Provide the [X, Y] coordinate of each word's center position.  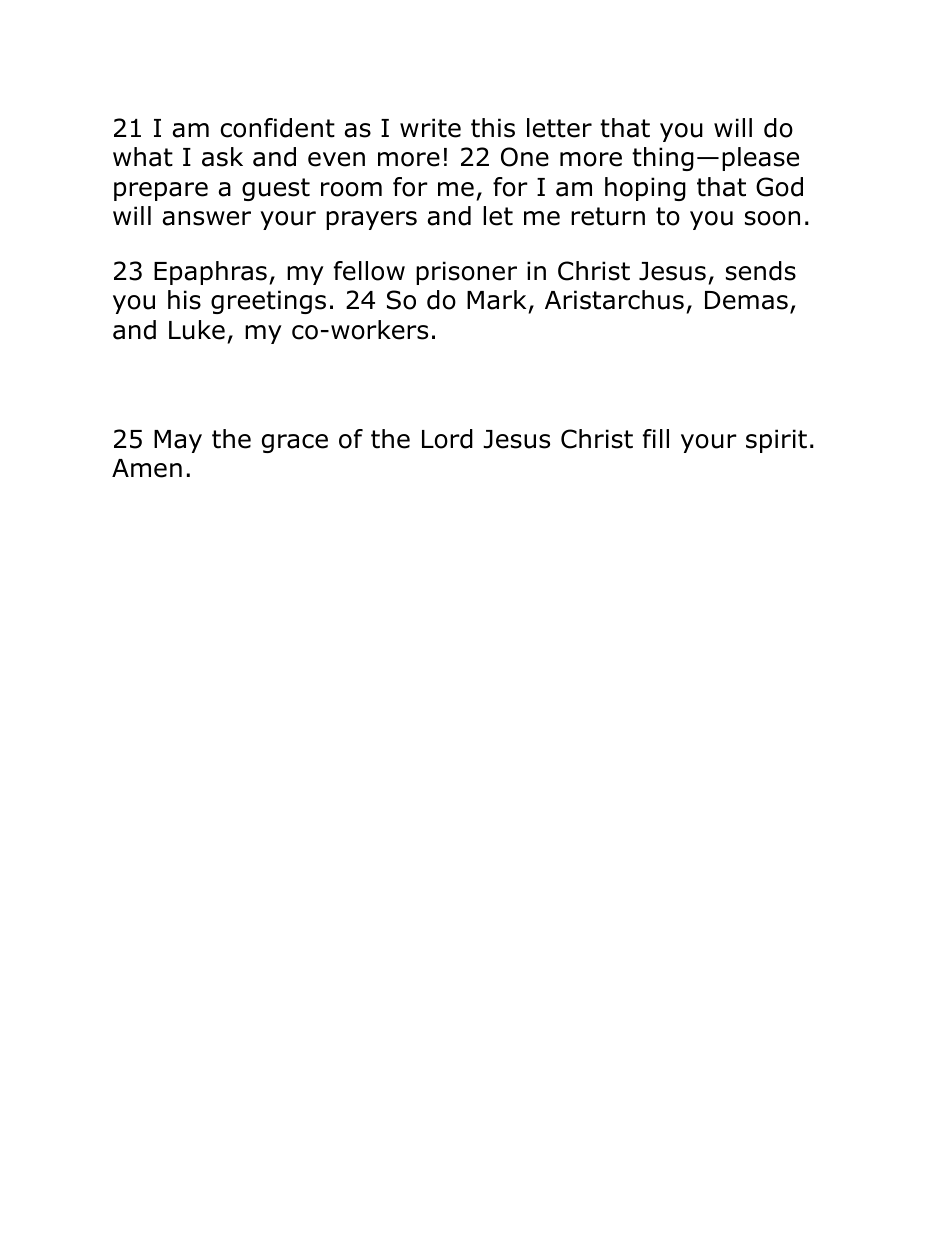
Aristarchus [614, 300]
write [430, 128]
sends [761, 271]
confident [277, 128]
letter [559, 128]
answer [206, 218]
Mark [498, 301]
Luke [197, 330]
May [178, 441]
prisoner [466, 273]
